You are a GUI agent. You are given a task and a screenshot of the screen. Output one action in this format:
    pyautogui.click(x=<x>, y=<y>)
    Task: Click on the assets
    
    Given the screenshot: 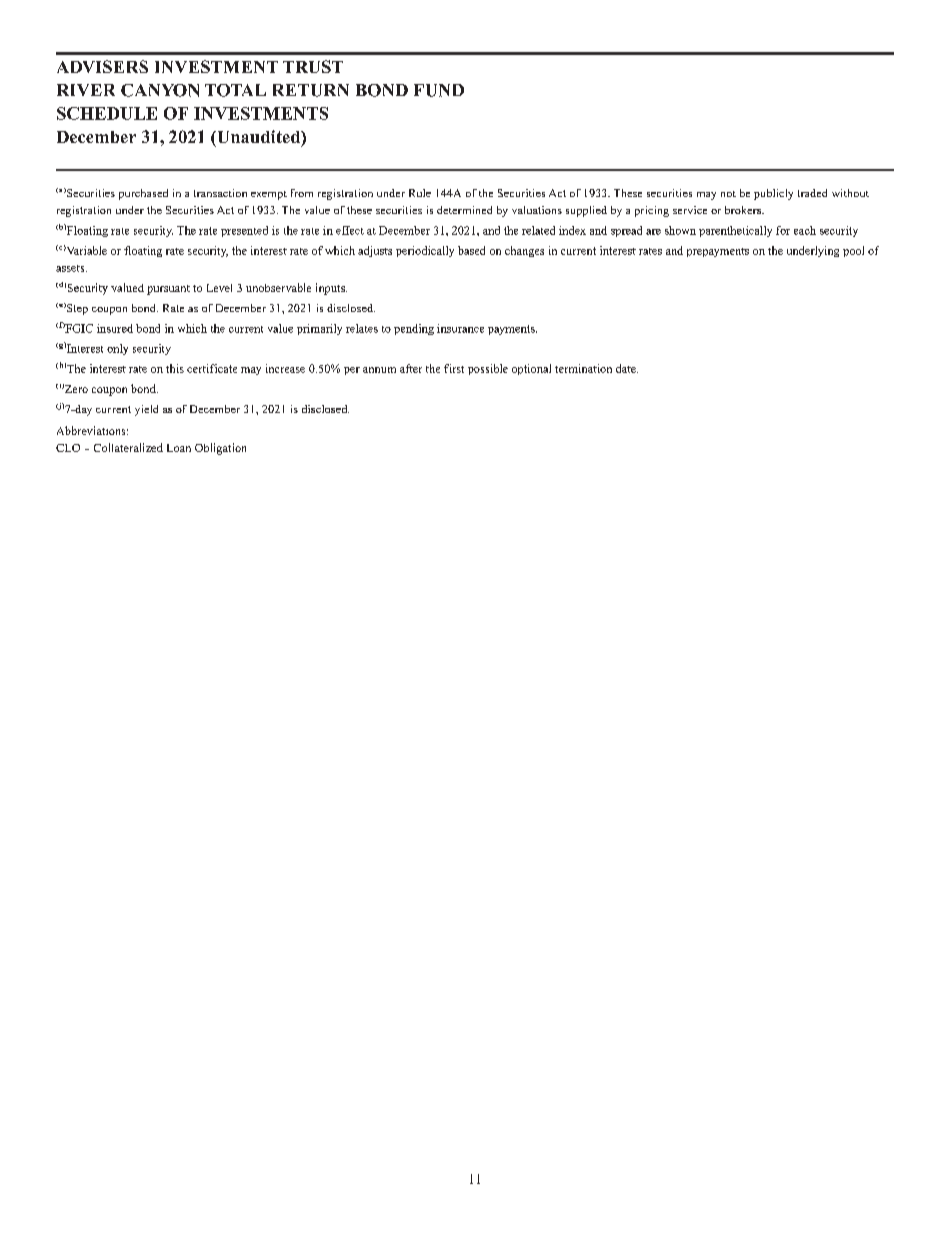 What is the action you would take?
    pyautogui.click(x=71, y=268)
